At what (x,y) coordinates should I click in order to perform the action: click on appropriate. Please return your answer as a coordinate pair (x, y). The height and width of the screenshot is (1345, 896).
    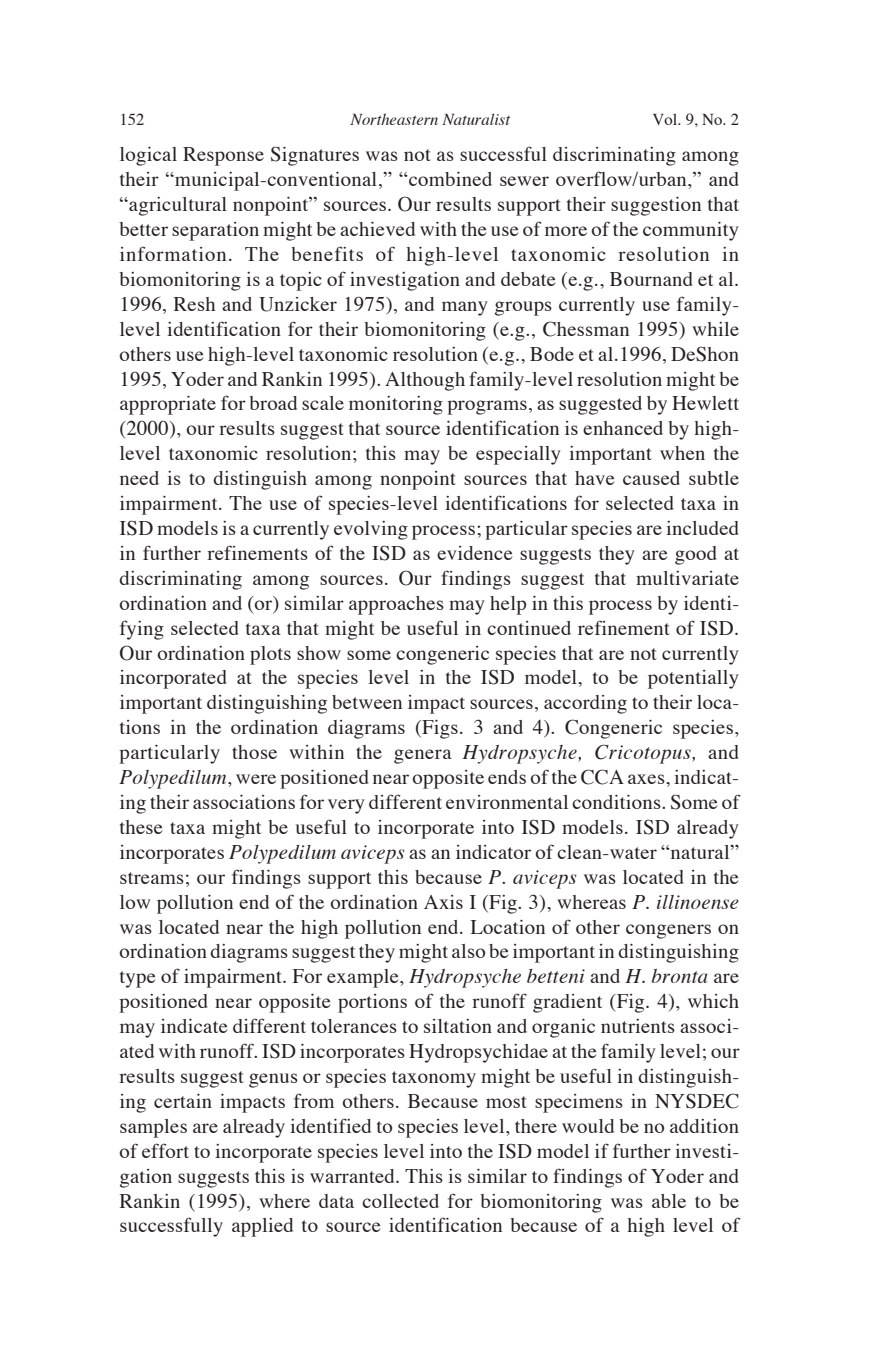
    Looking at the image, I should click on (168, 405).
